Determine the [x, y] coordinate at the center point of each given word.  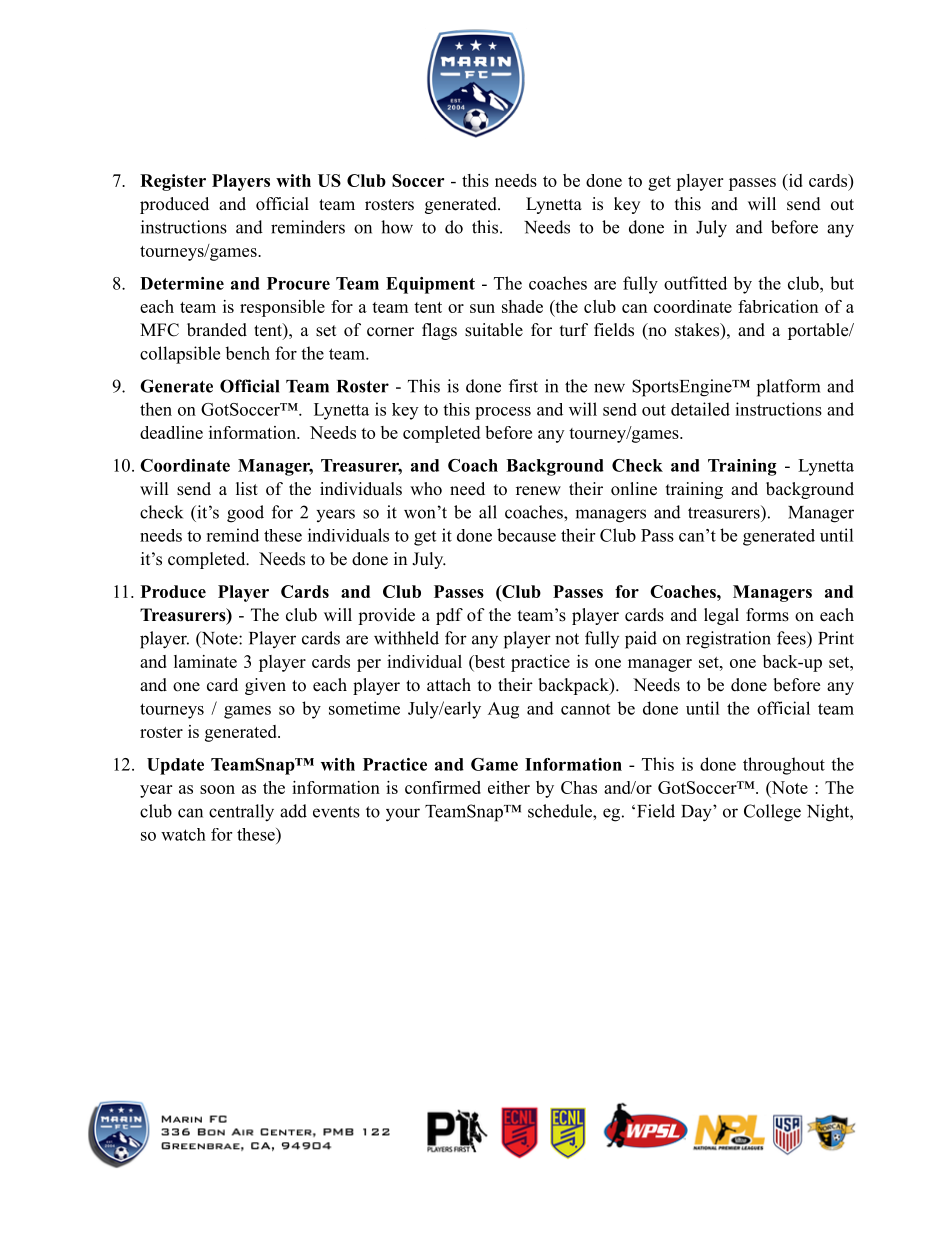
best [488, 662]
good [245, 514]
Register [173, 182]
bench [247, 353]
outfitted [695, 283]
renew [538, 491]
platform [788, 388]
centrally [241, 813]
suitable [494, 330]
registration [728, 640]
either [509, 787]
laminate [205, 661]
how [397, 227]
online [634, 489]
